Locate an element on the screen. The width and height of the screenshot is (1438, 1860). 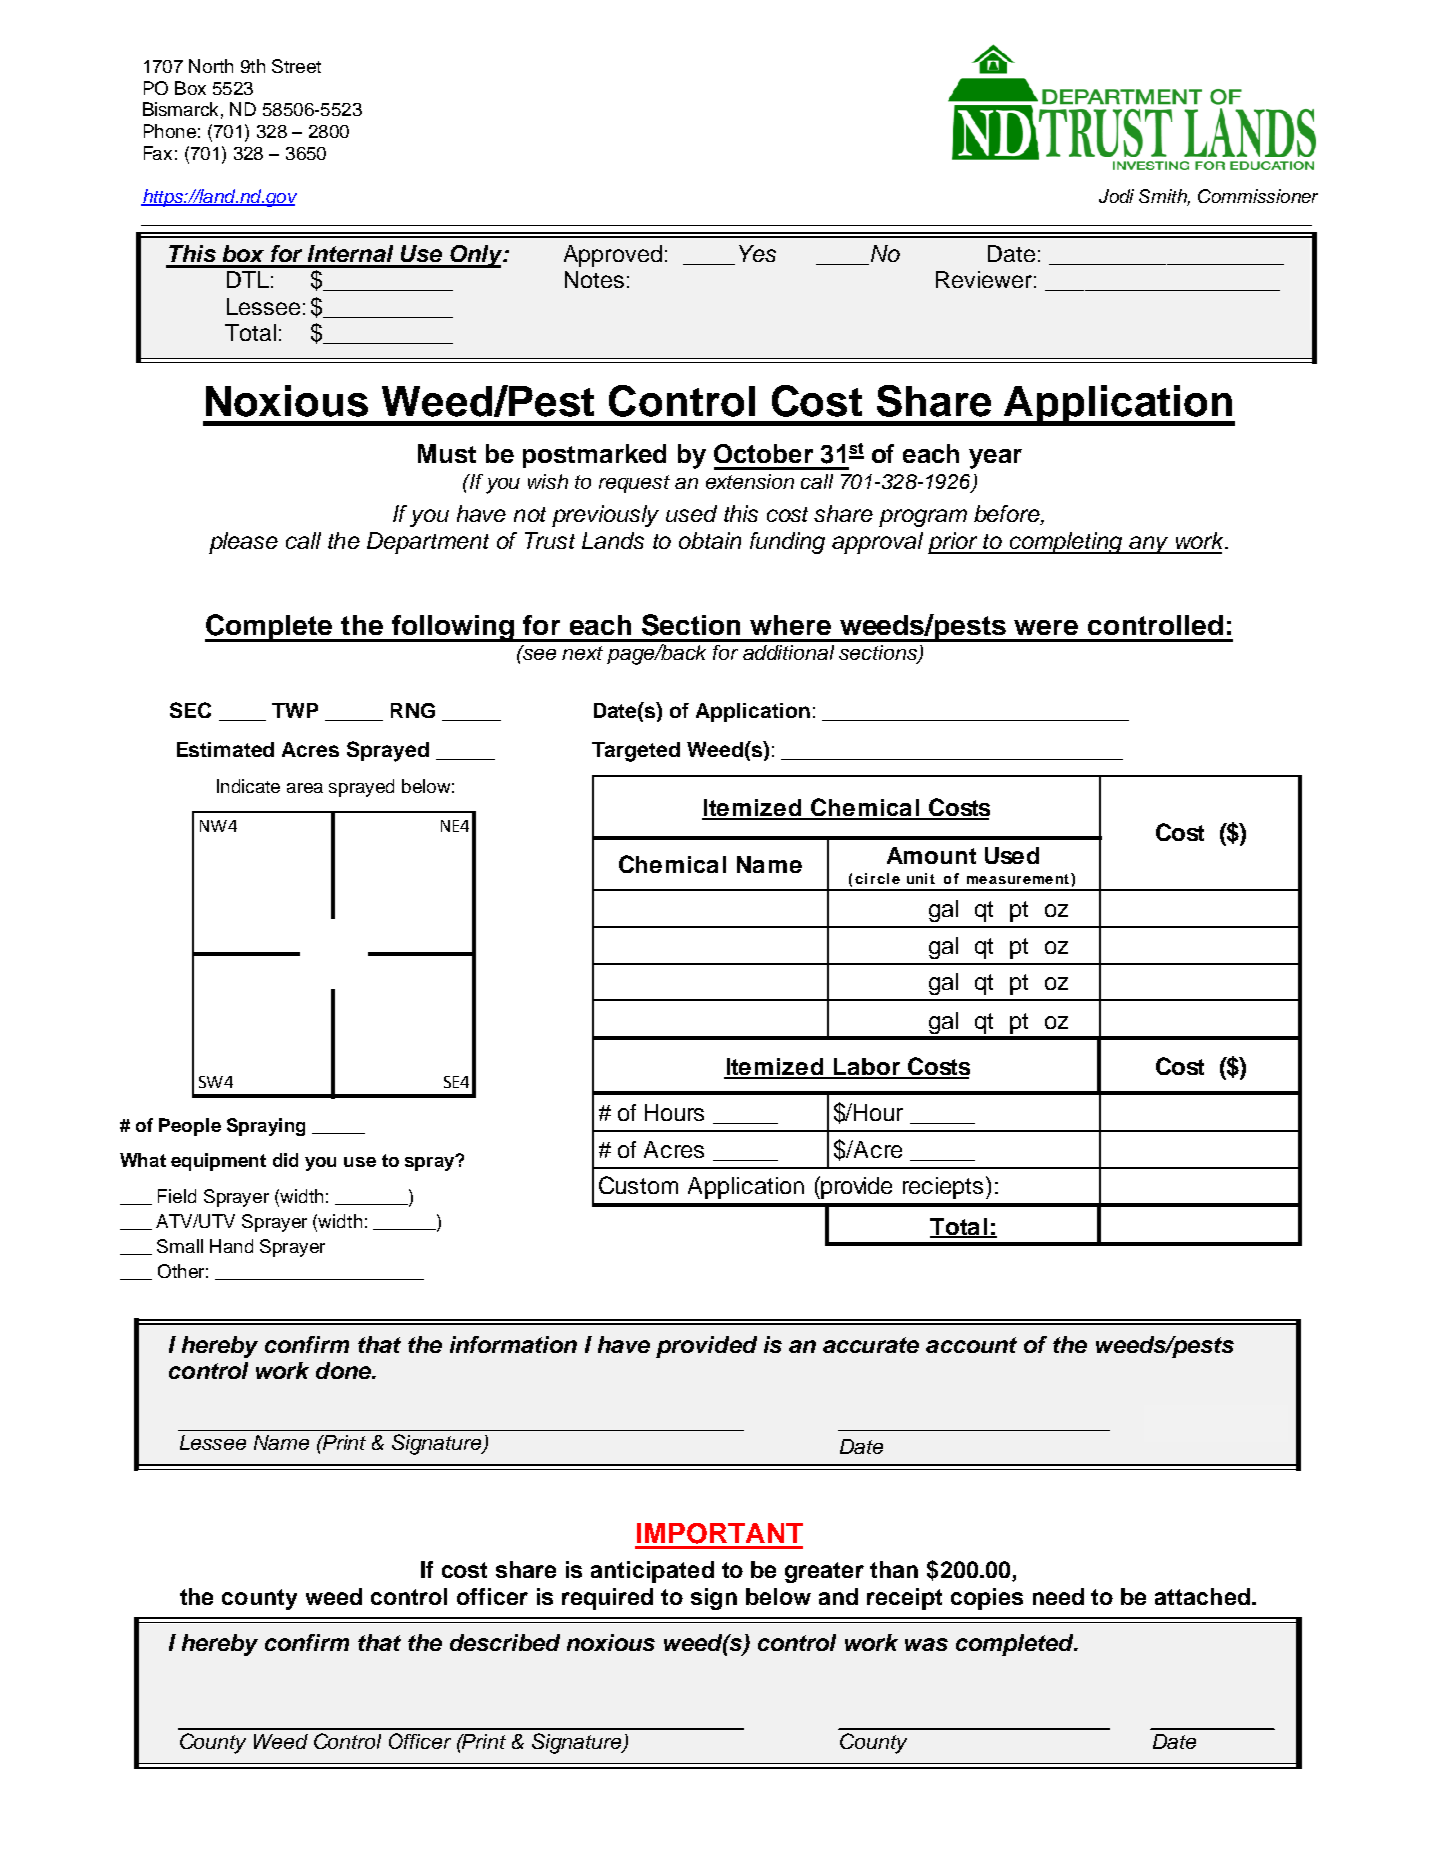
Street is located at coordinates (296, 66).
